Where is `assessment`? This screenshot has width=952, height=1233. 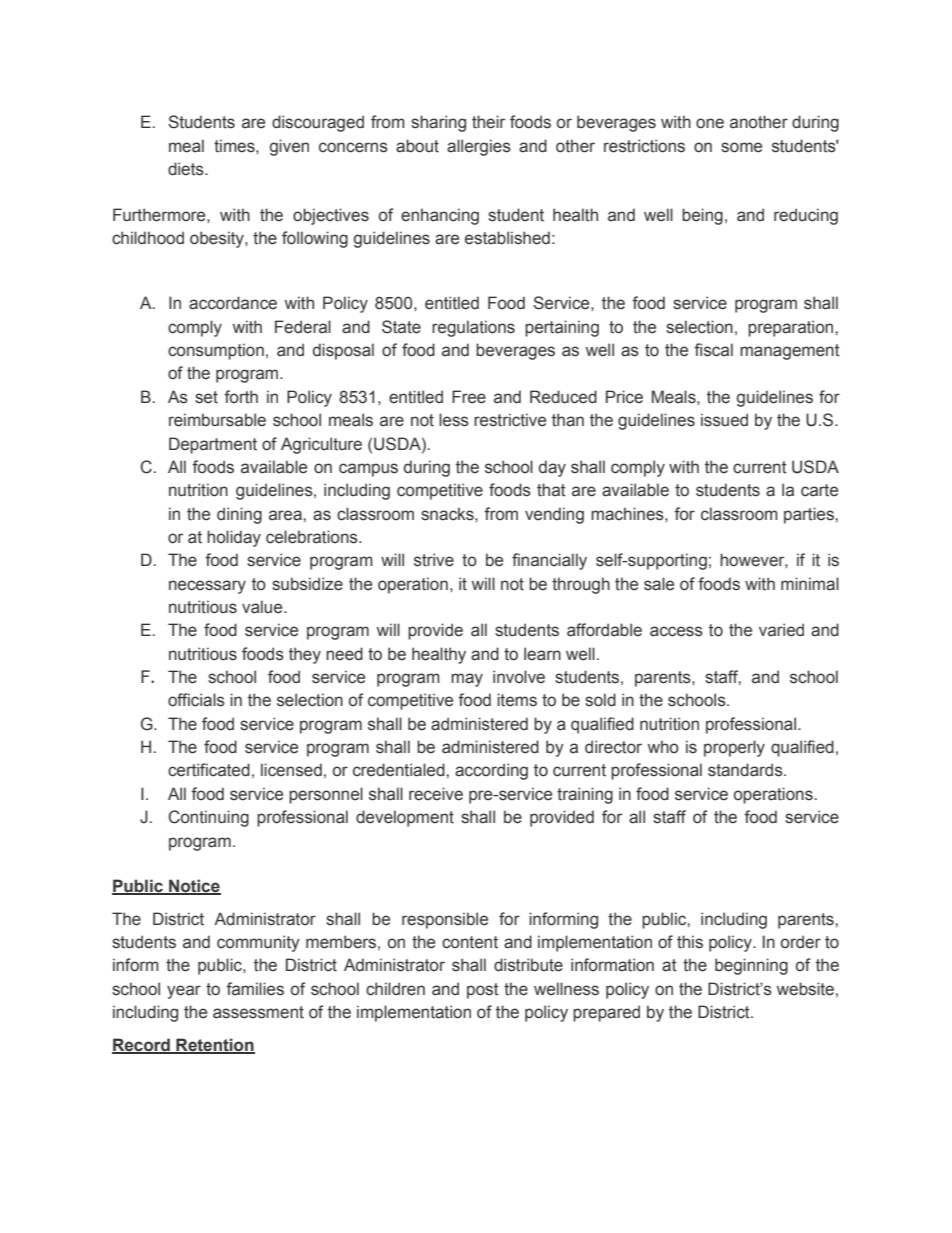
assessment is located at coordinates (258, 1012).
